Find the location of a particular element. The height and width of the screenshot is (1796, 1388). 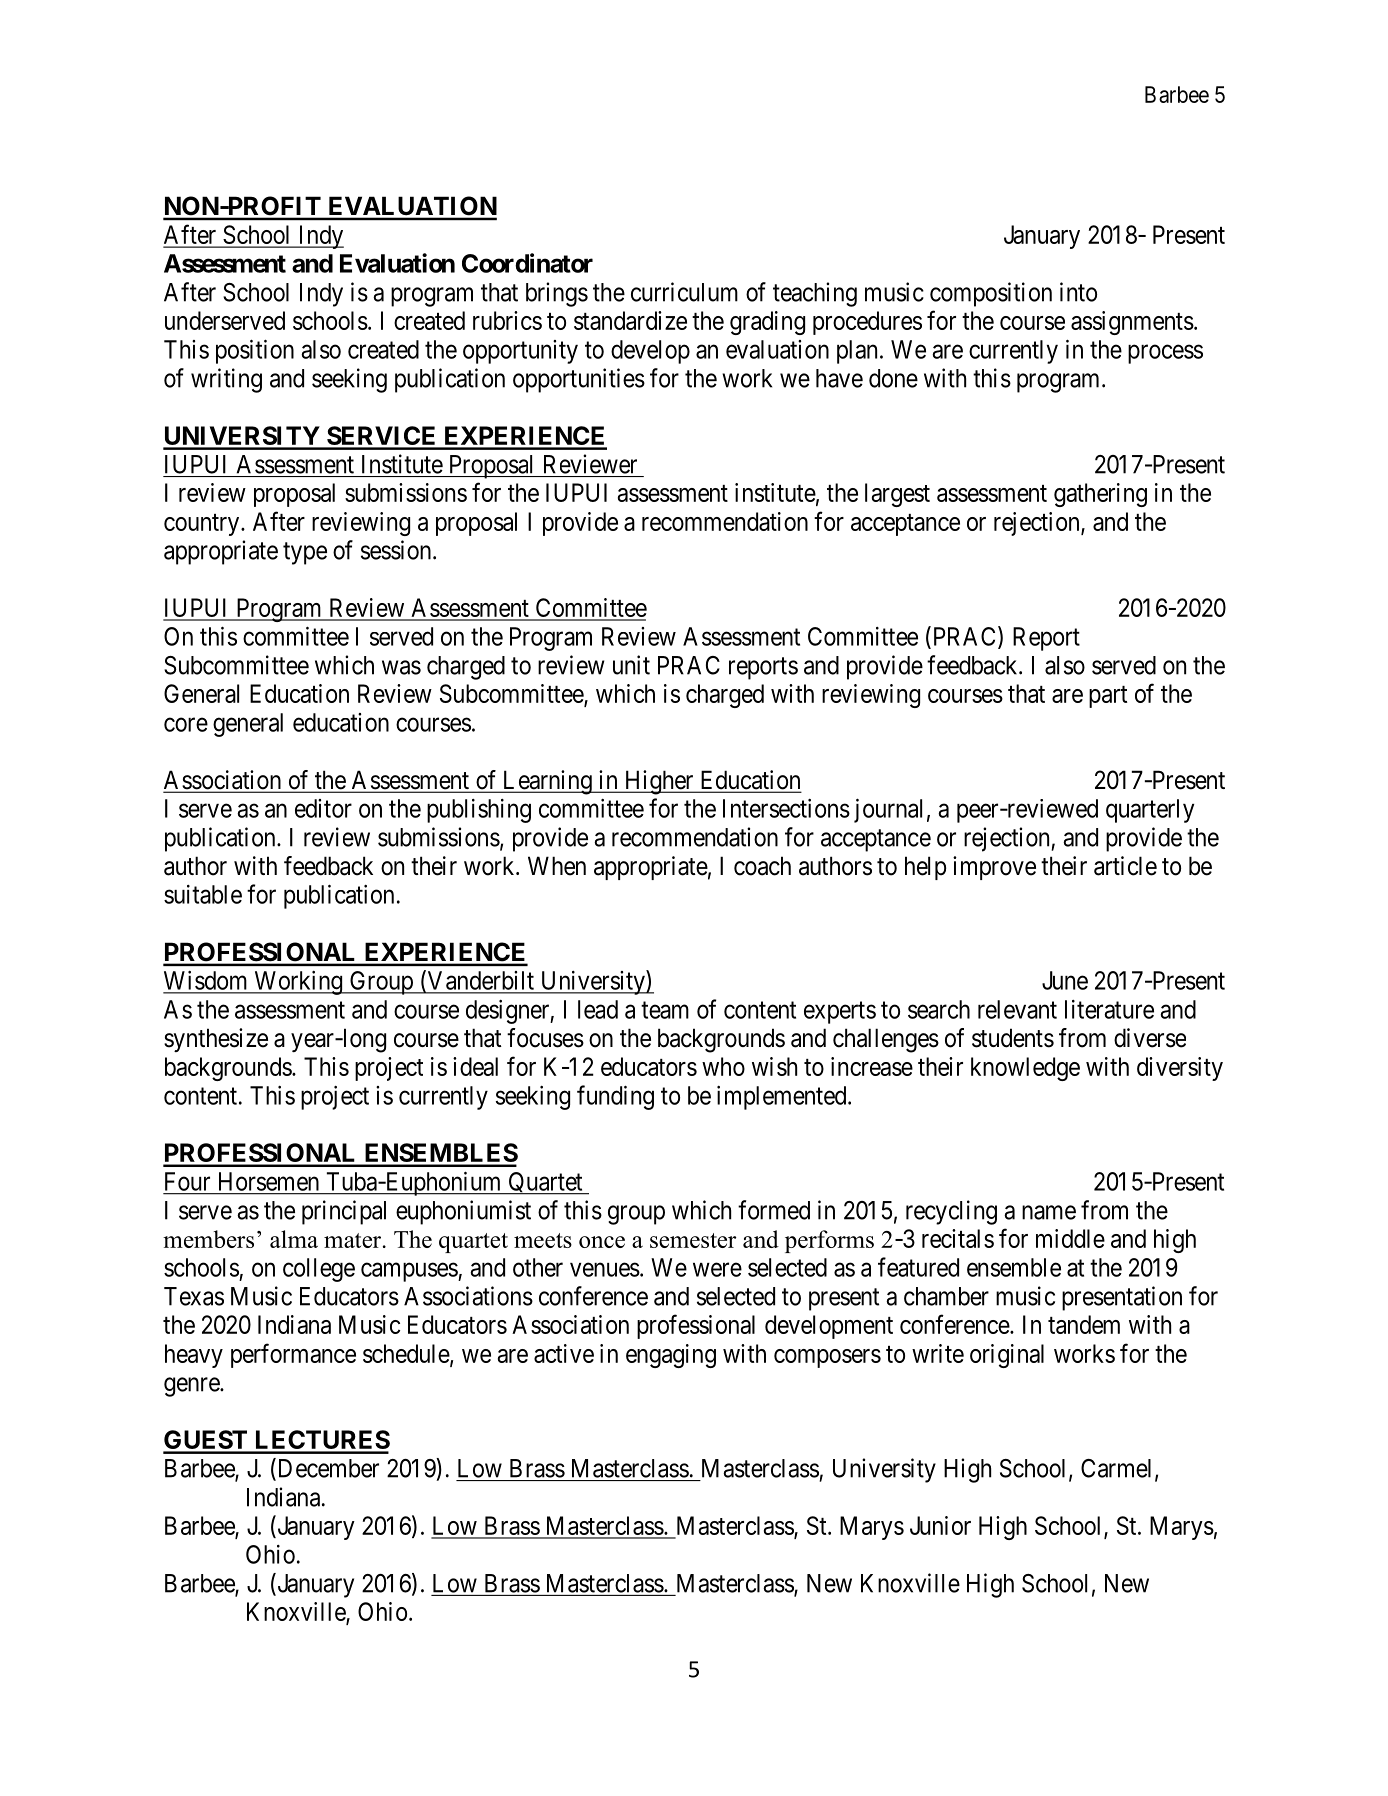

writing is located at coordinates (226, 380).
